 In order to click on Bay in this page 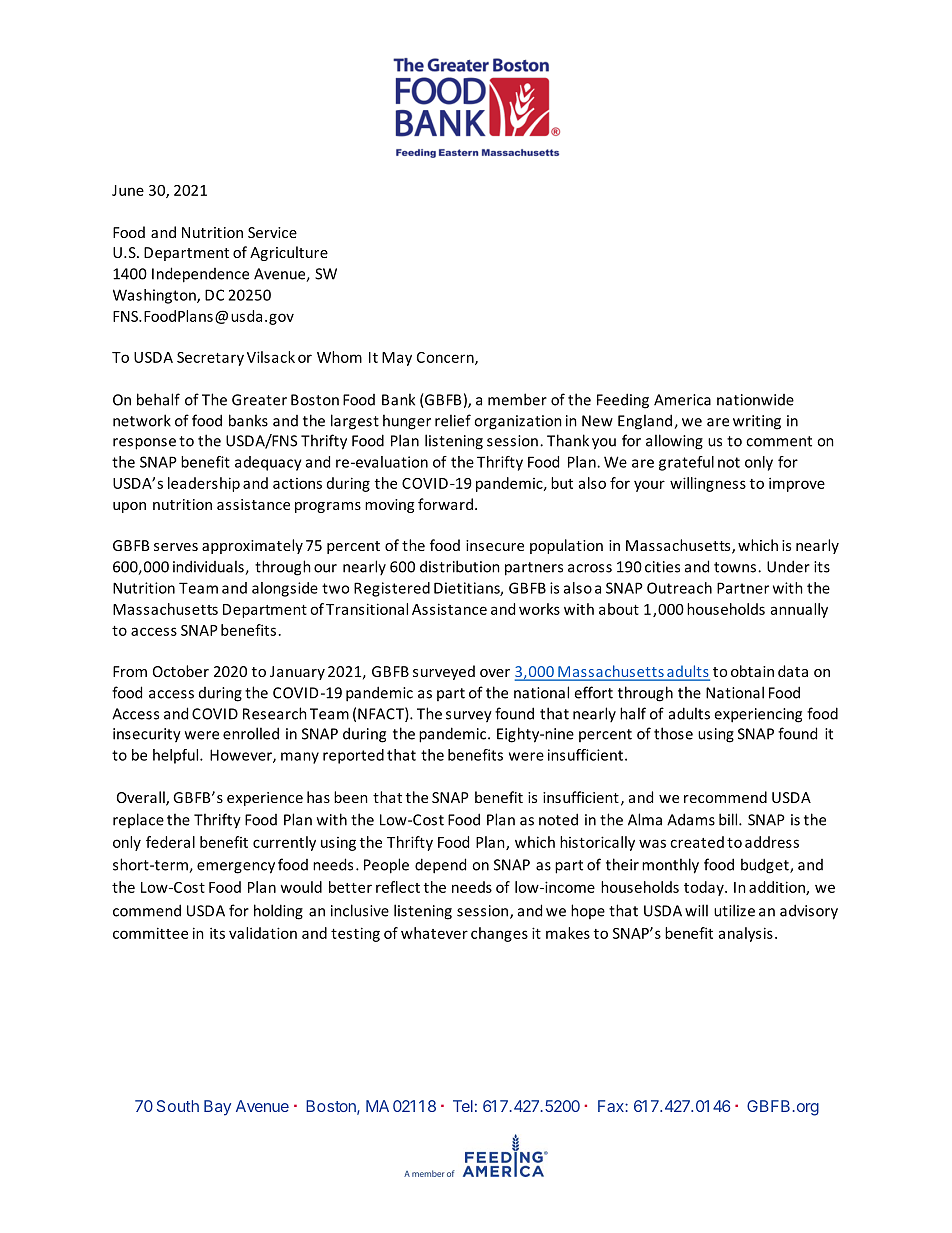, I will do `click(217, 1108)`.
